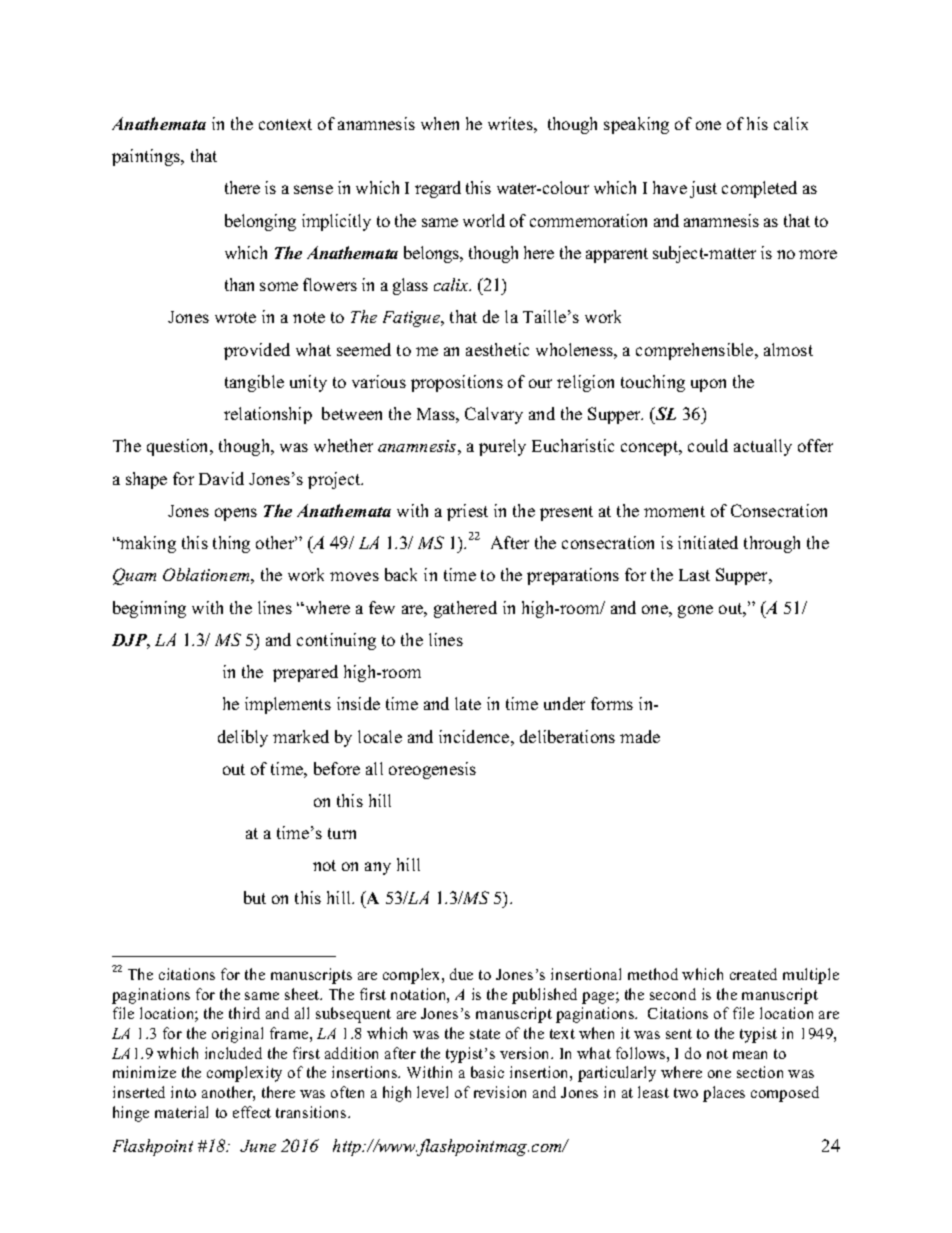 The width and height of the screenshot is (952, 1233). Describe the element at coordinates (149, 609) in the screenshot. I see `beginning` at that location.
